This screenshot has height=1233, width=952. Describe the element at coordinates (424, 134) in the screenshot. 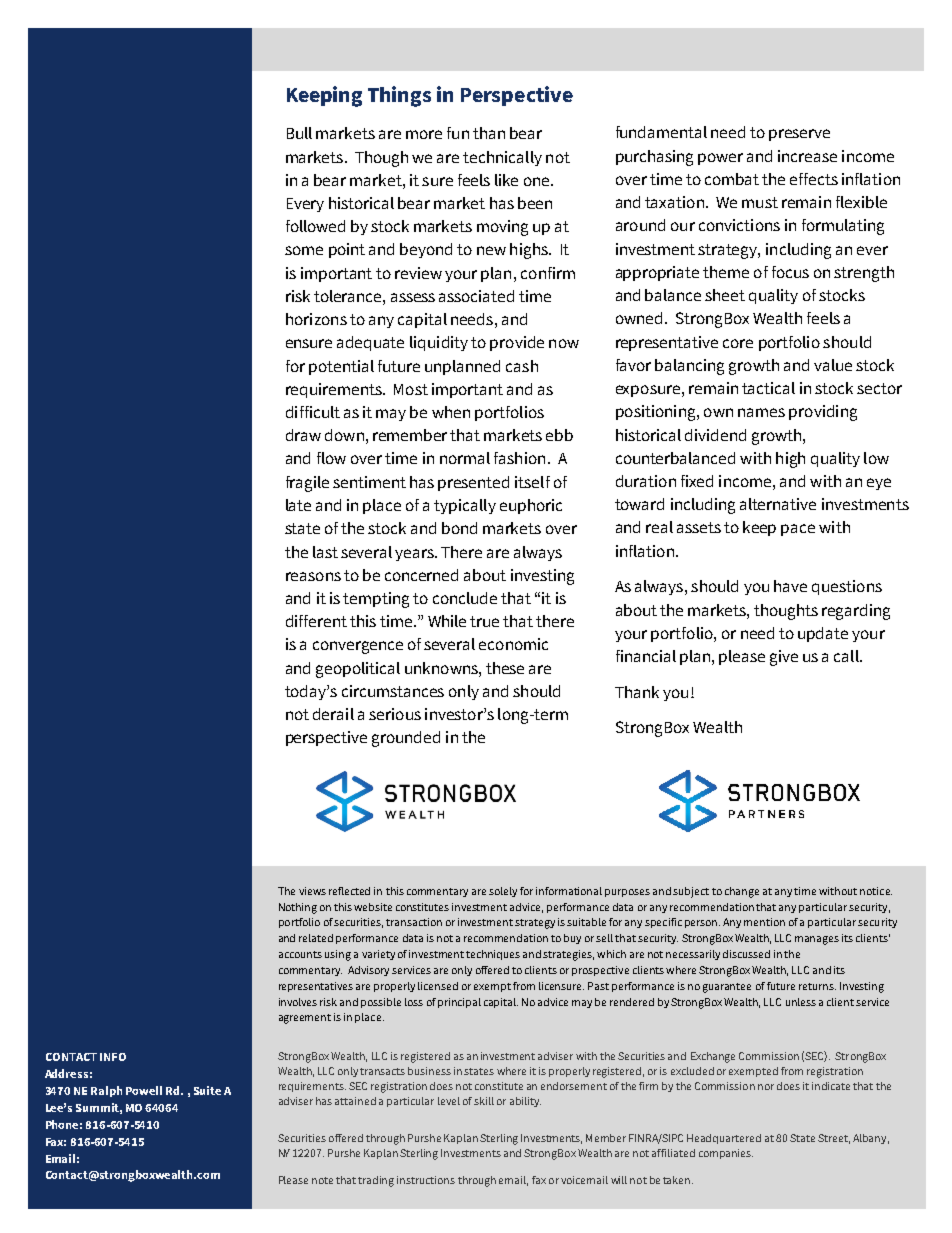

I see `more` at that location.
